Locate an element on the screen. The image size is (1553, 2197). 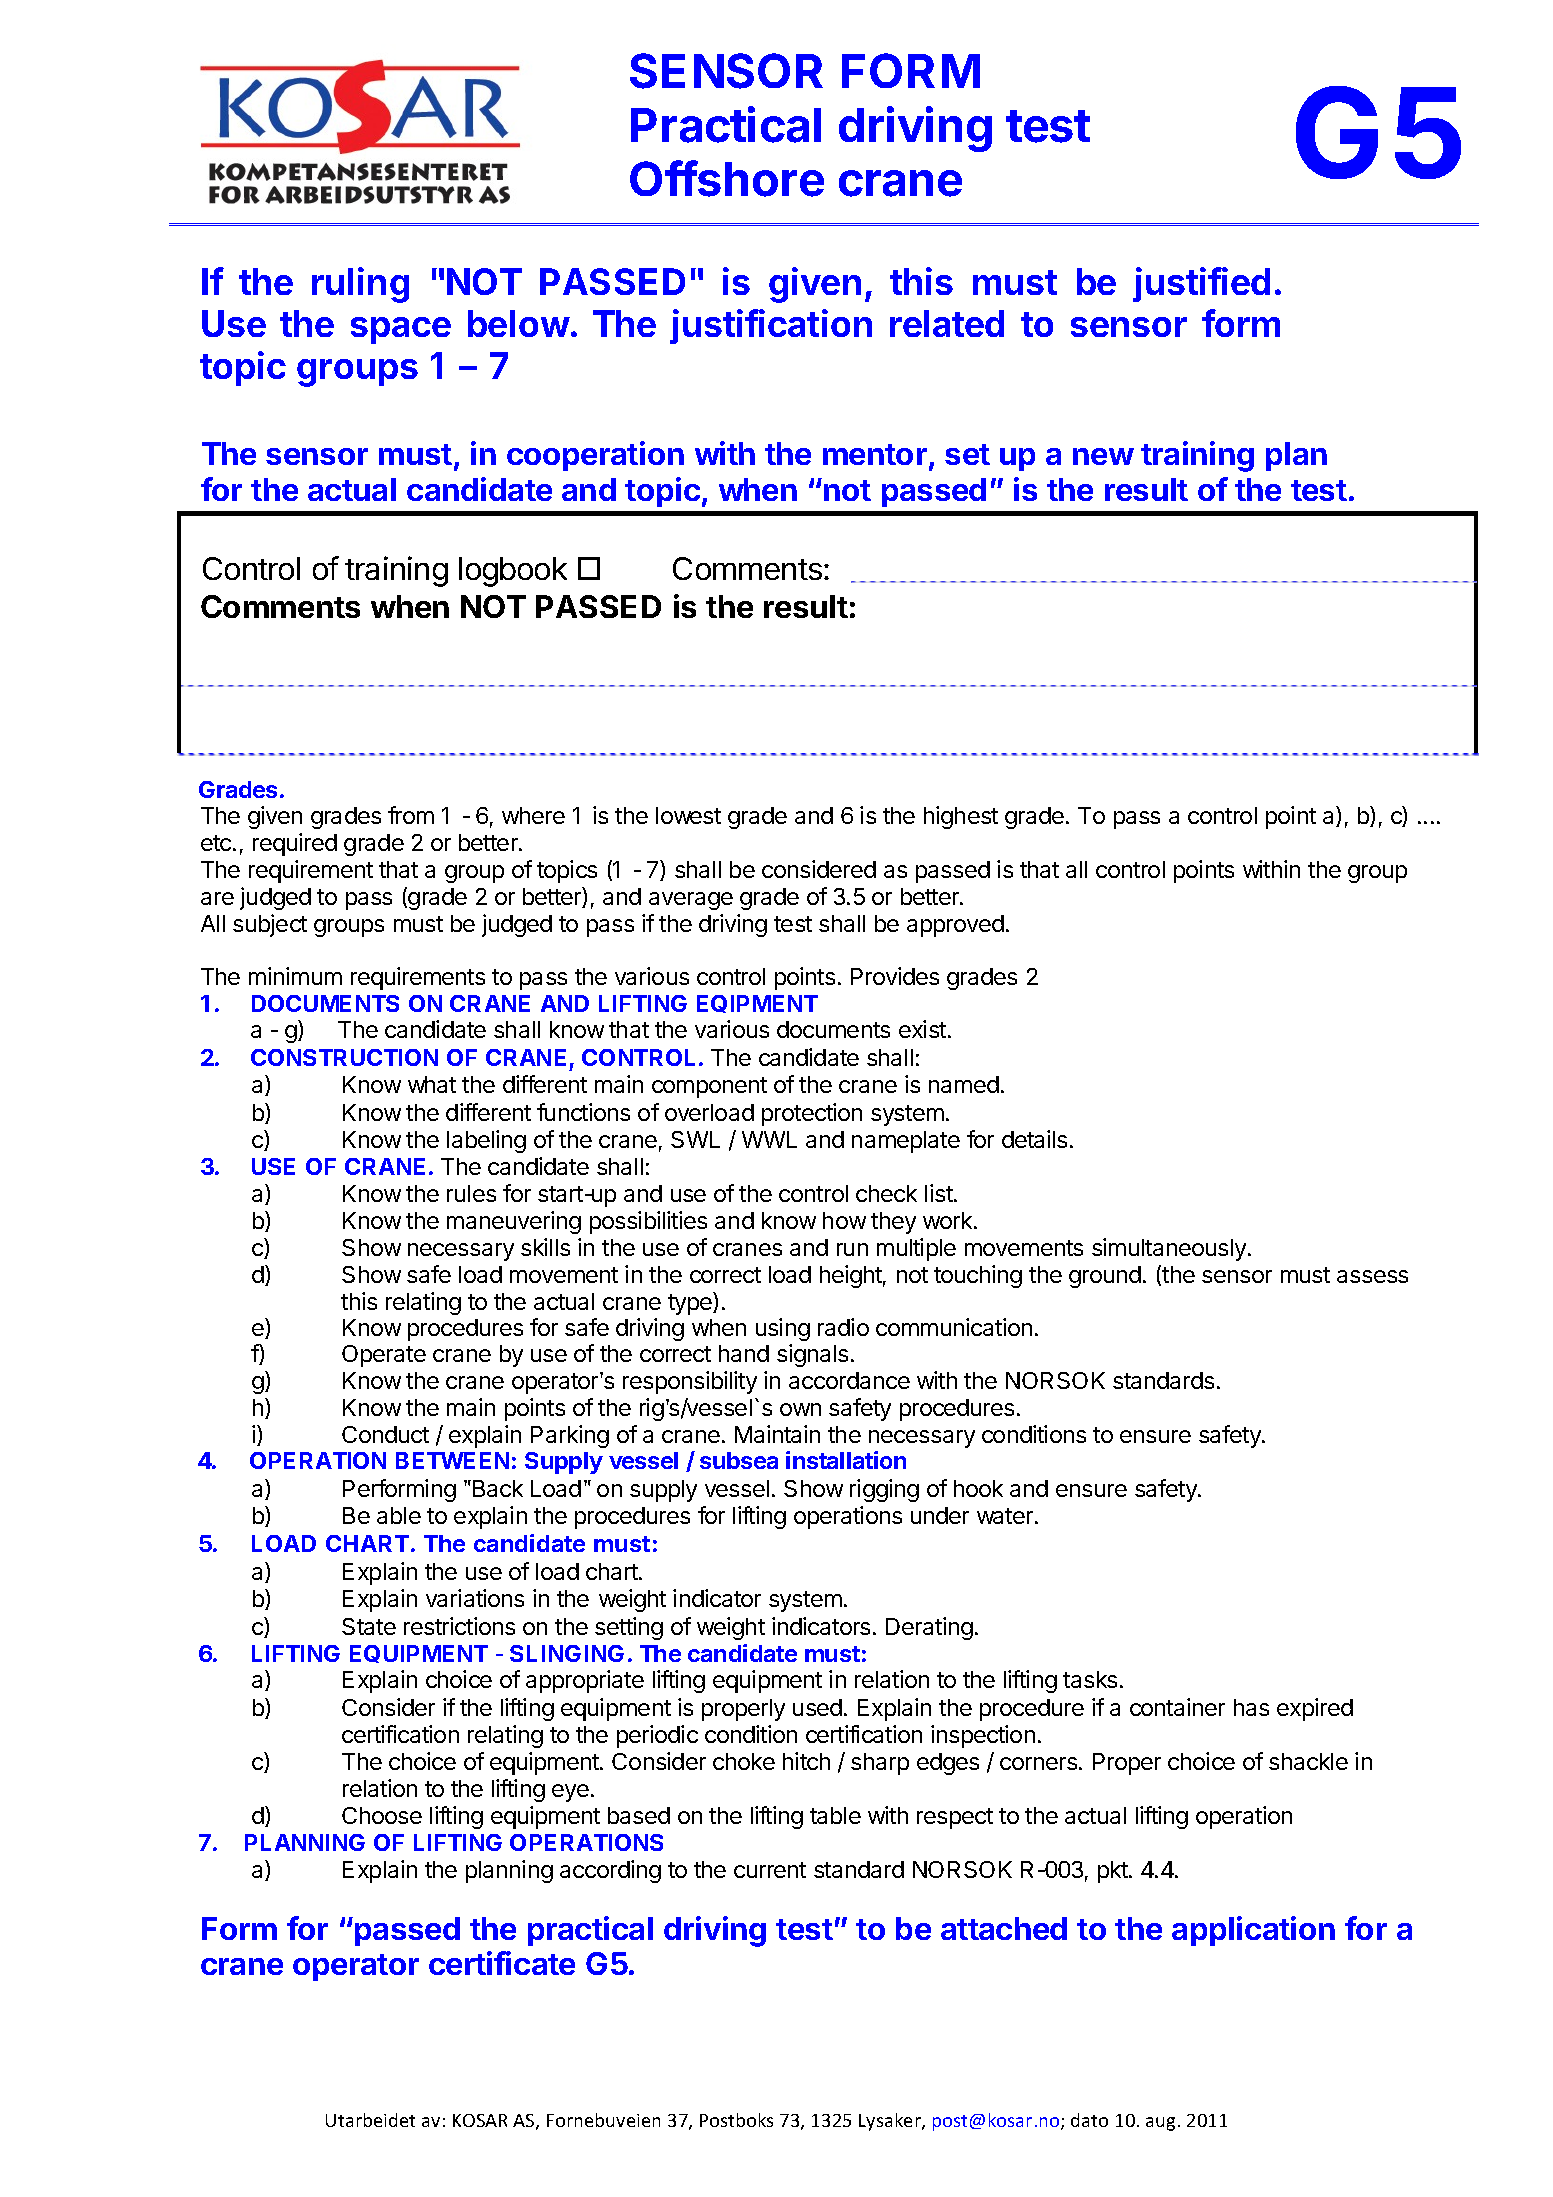
justified is located at coordinates (1201, 284).
